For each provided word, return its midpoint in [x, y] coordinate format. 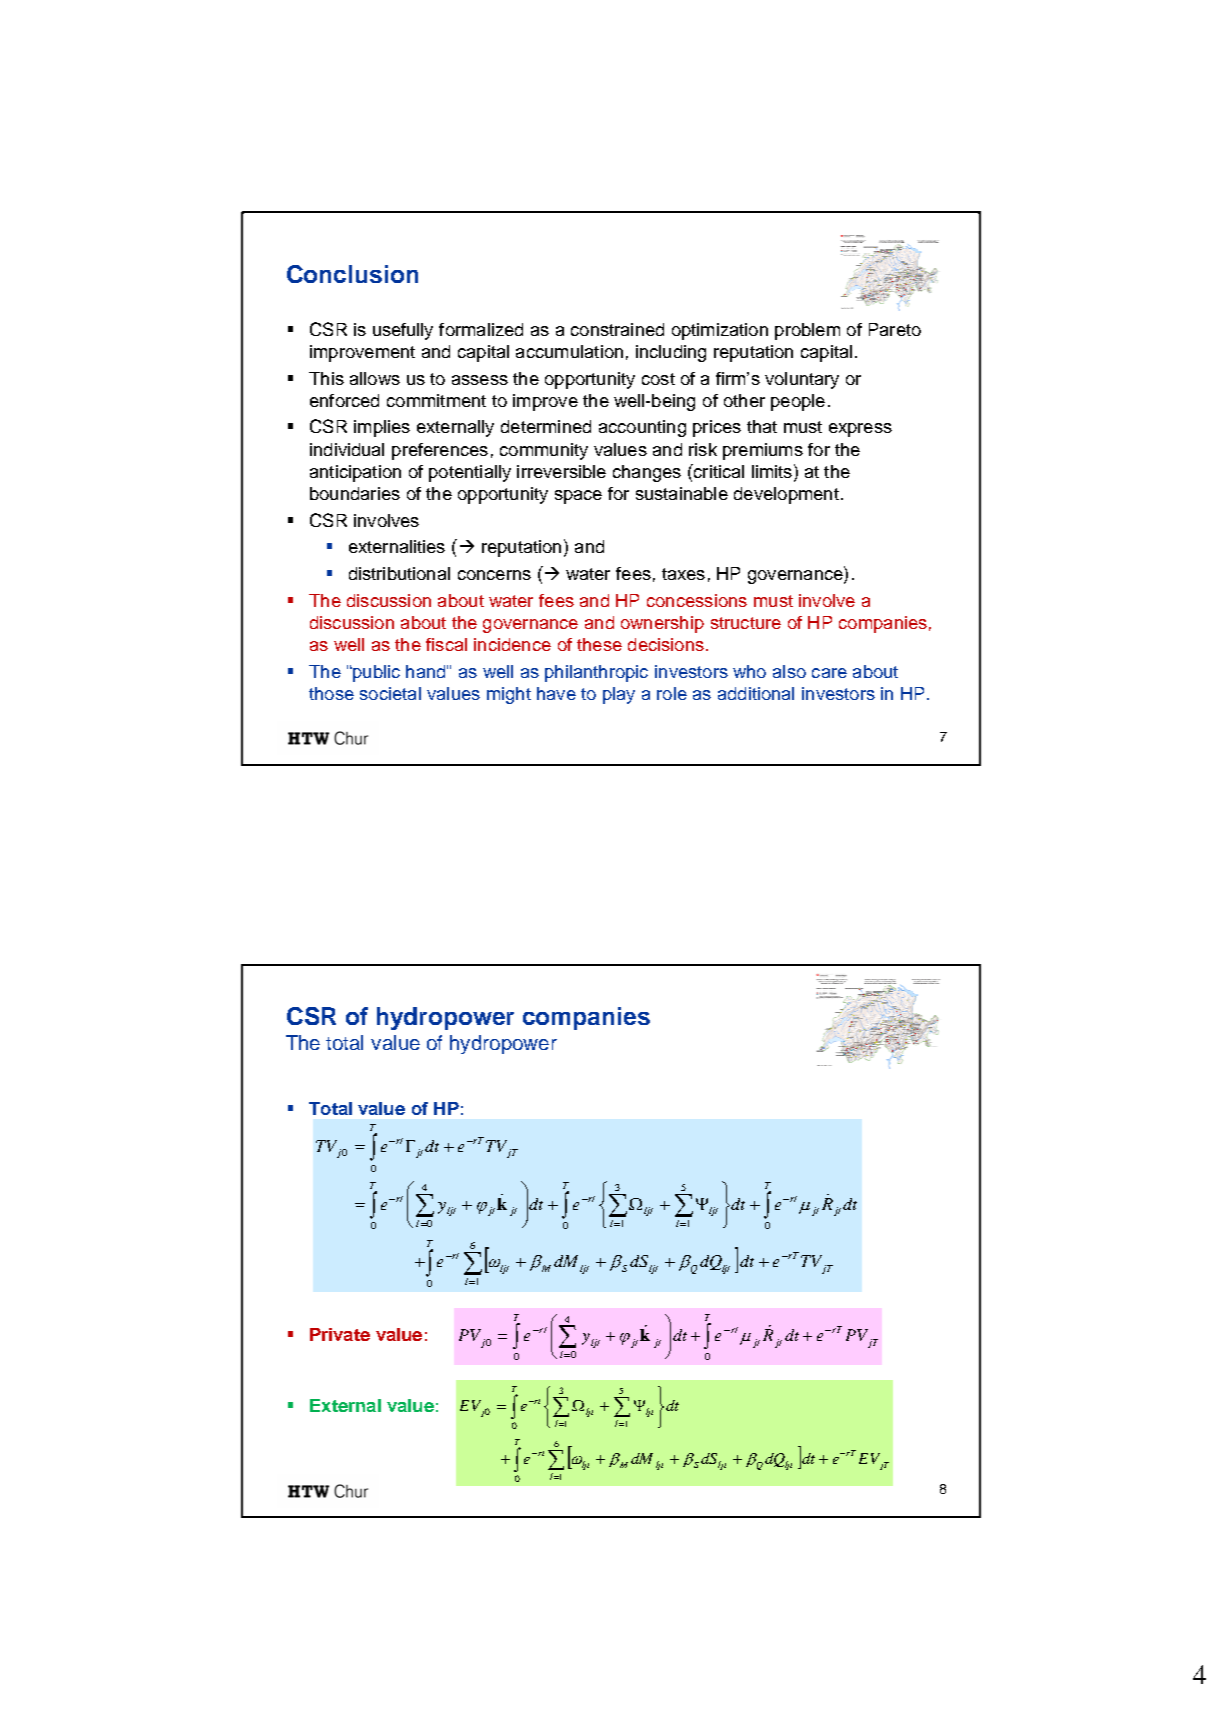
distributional [399, 573]
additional [756, 693]
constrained [617, 329]
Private [340, 1334]
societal [390, 693]
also [789, 671]
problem [807, 331]
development [786, 495]
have [556, 693]
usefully [403, 331]
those [331, 693]
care [829, 673]
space [578, 497]
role [672, 693]
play [619, 695]
